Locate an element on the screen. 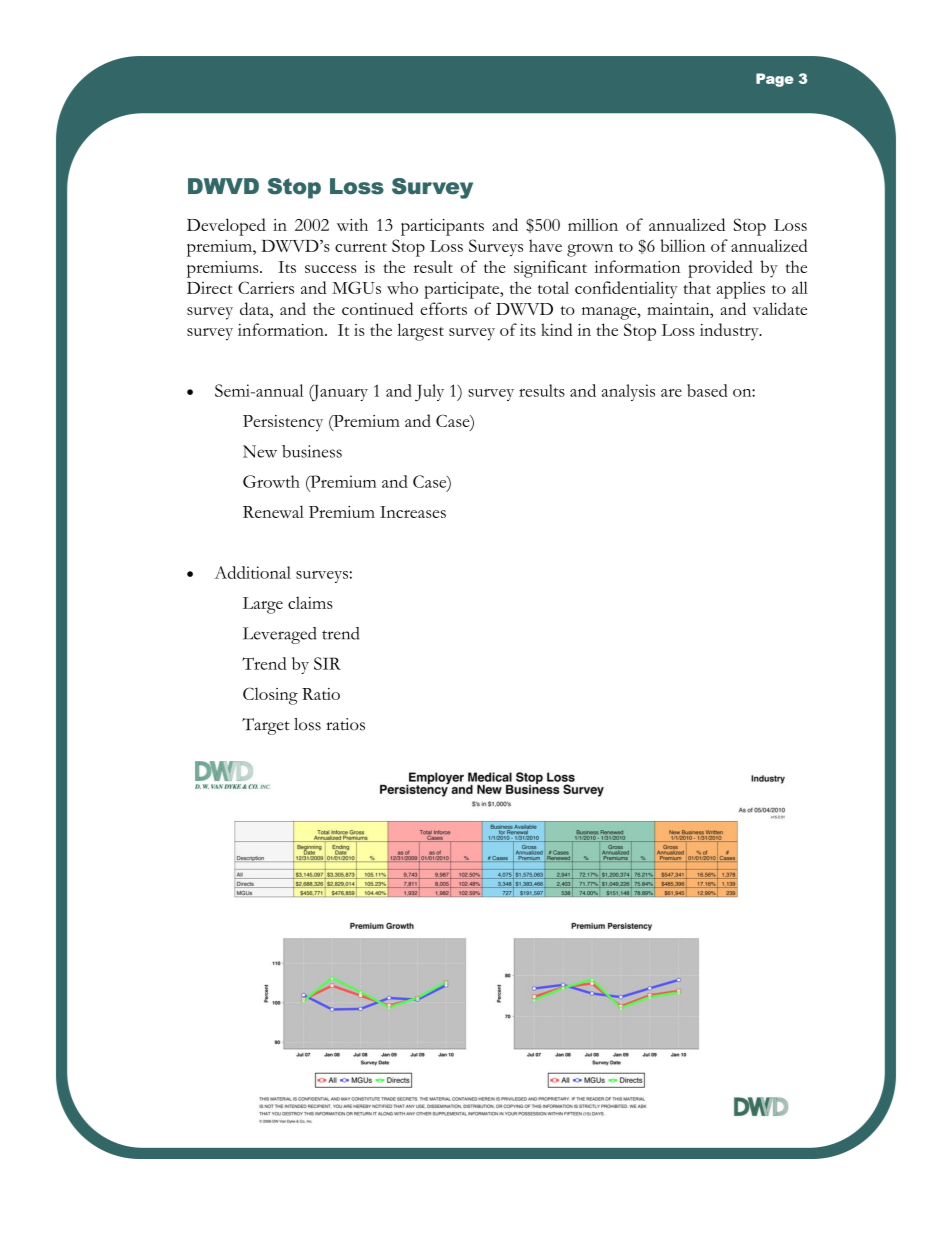 The height and width of the screenshot is (1233, 952). Closing is located at coordinates (270, 696).
